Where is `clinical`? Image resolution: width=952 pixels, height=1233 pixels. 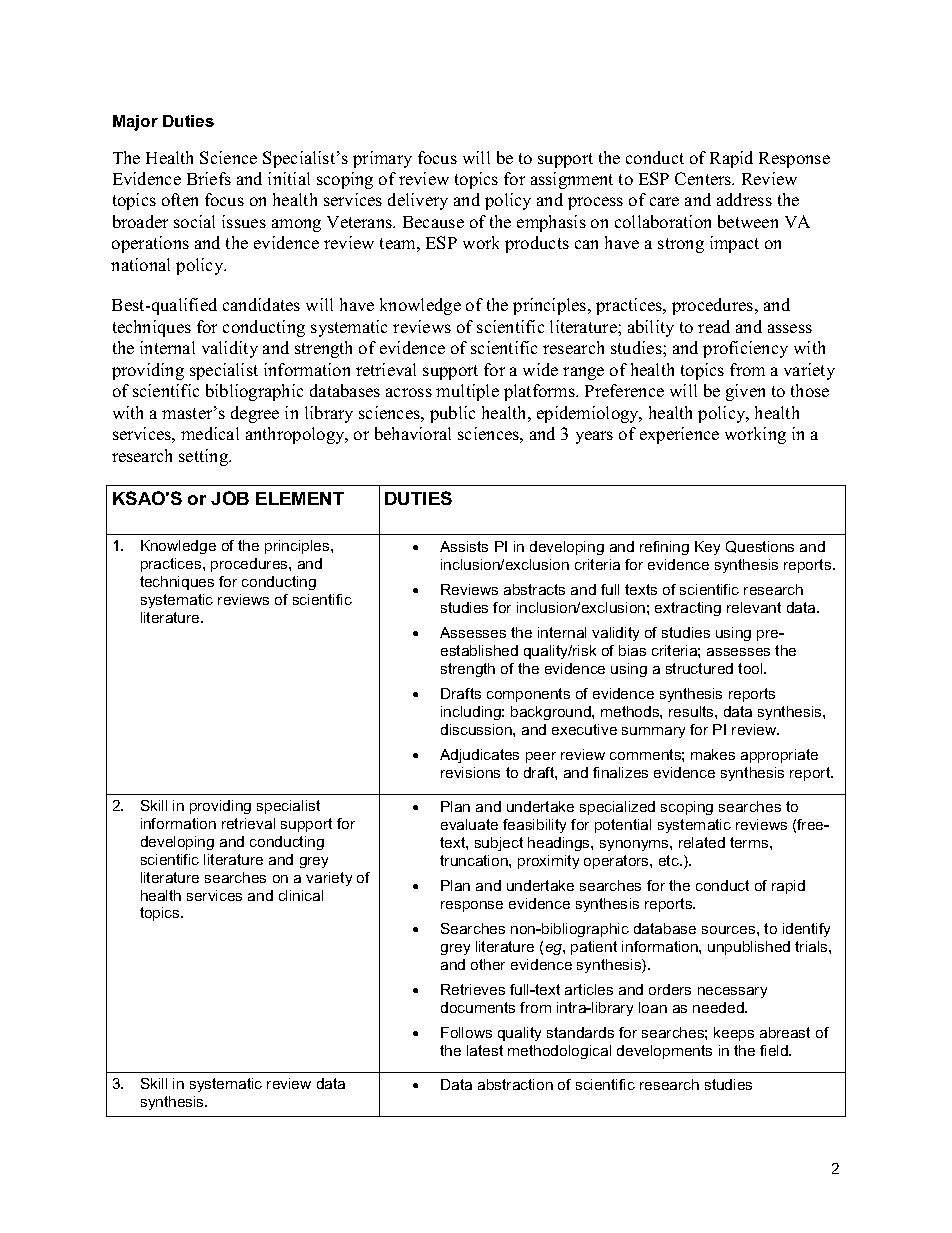 clinical is located at coordinates (301, 895).
